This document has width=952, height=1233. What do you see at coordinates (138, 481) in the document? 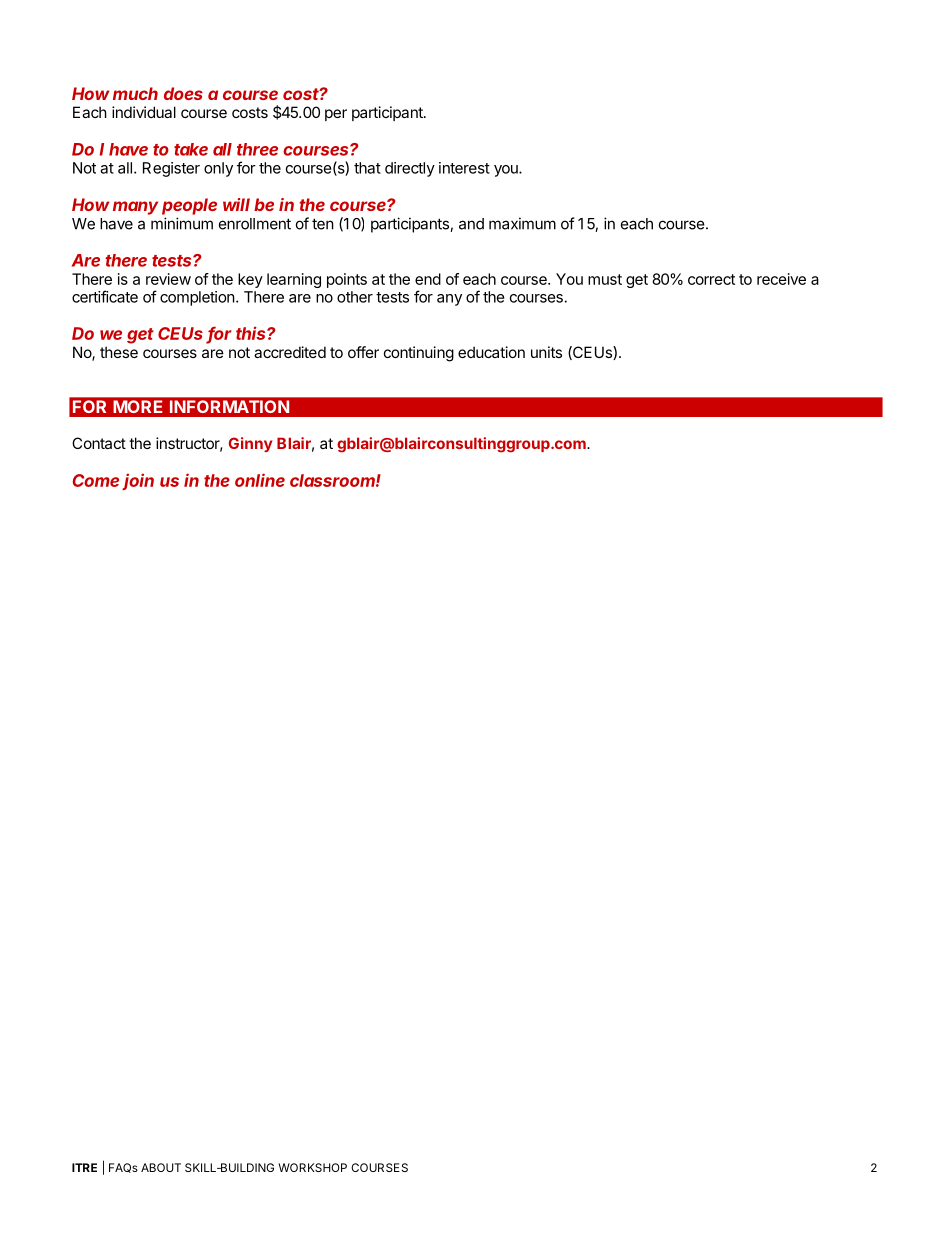
I see `join` at bounding box center [138, 481].
